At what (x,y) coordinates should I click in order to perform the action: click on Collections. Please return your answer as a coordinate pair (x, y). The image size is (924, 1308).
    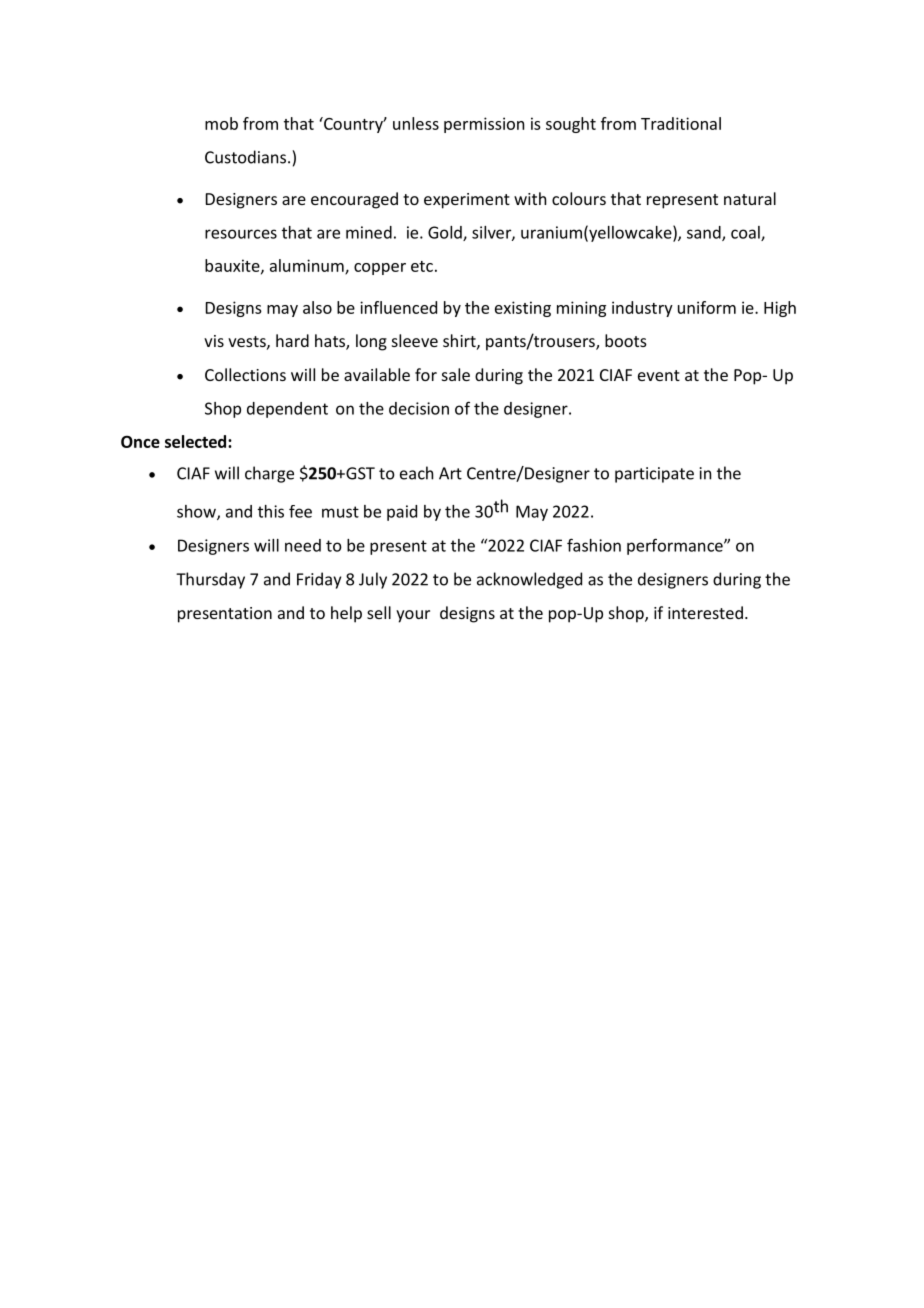
    Looking at the image, I should click on (245, 374).
